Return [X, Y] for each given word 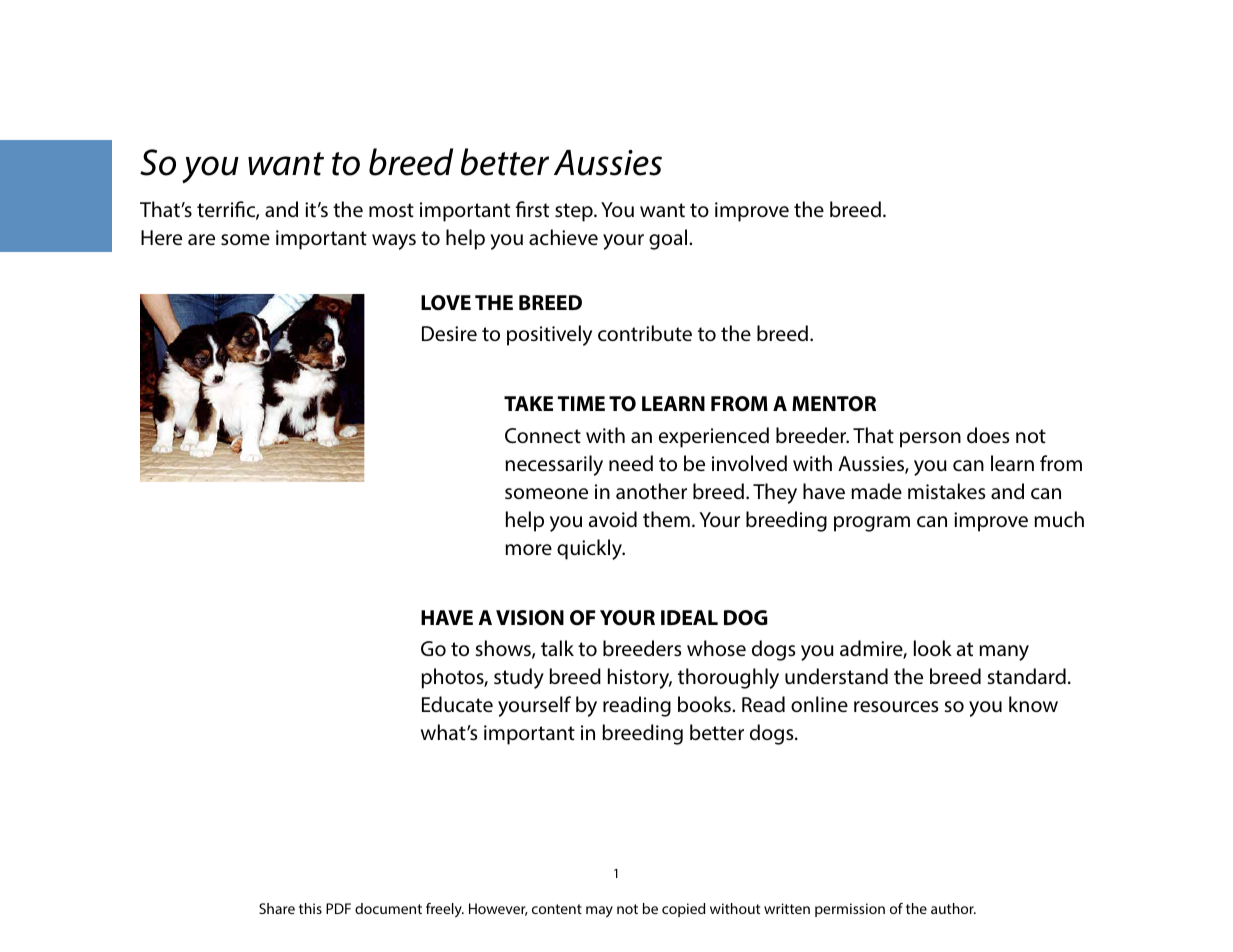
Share [277, 908]
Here [161, 237]
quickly [590, 549]
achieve [563, 237]
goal [669, 239]
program [872, 524]
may [599, 912]
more [528, 549]
